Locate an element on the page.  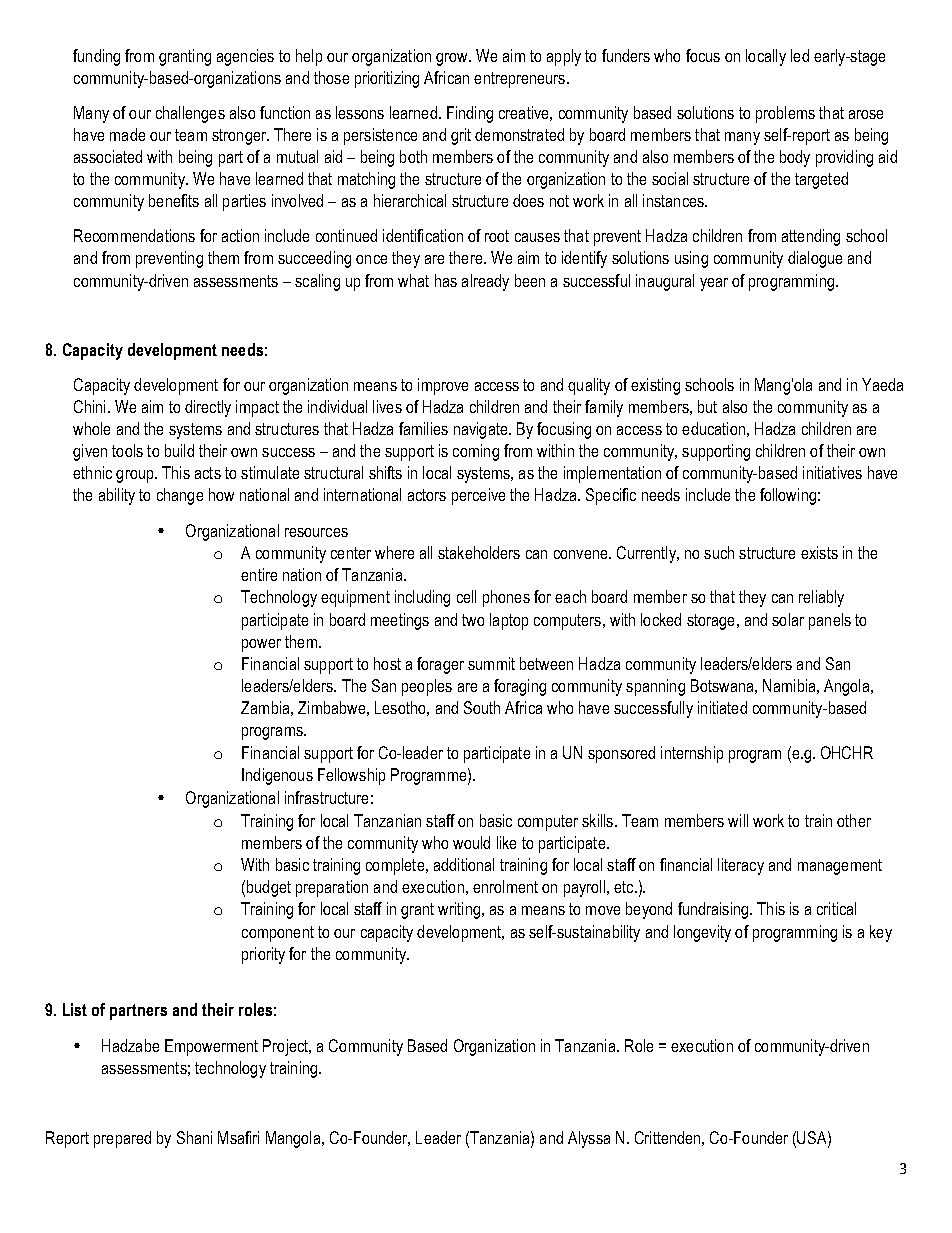
USA is located at coordinates (813, 1137).
